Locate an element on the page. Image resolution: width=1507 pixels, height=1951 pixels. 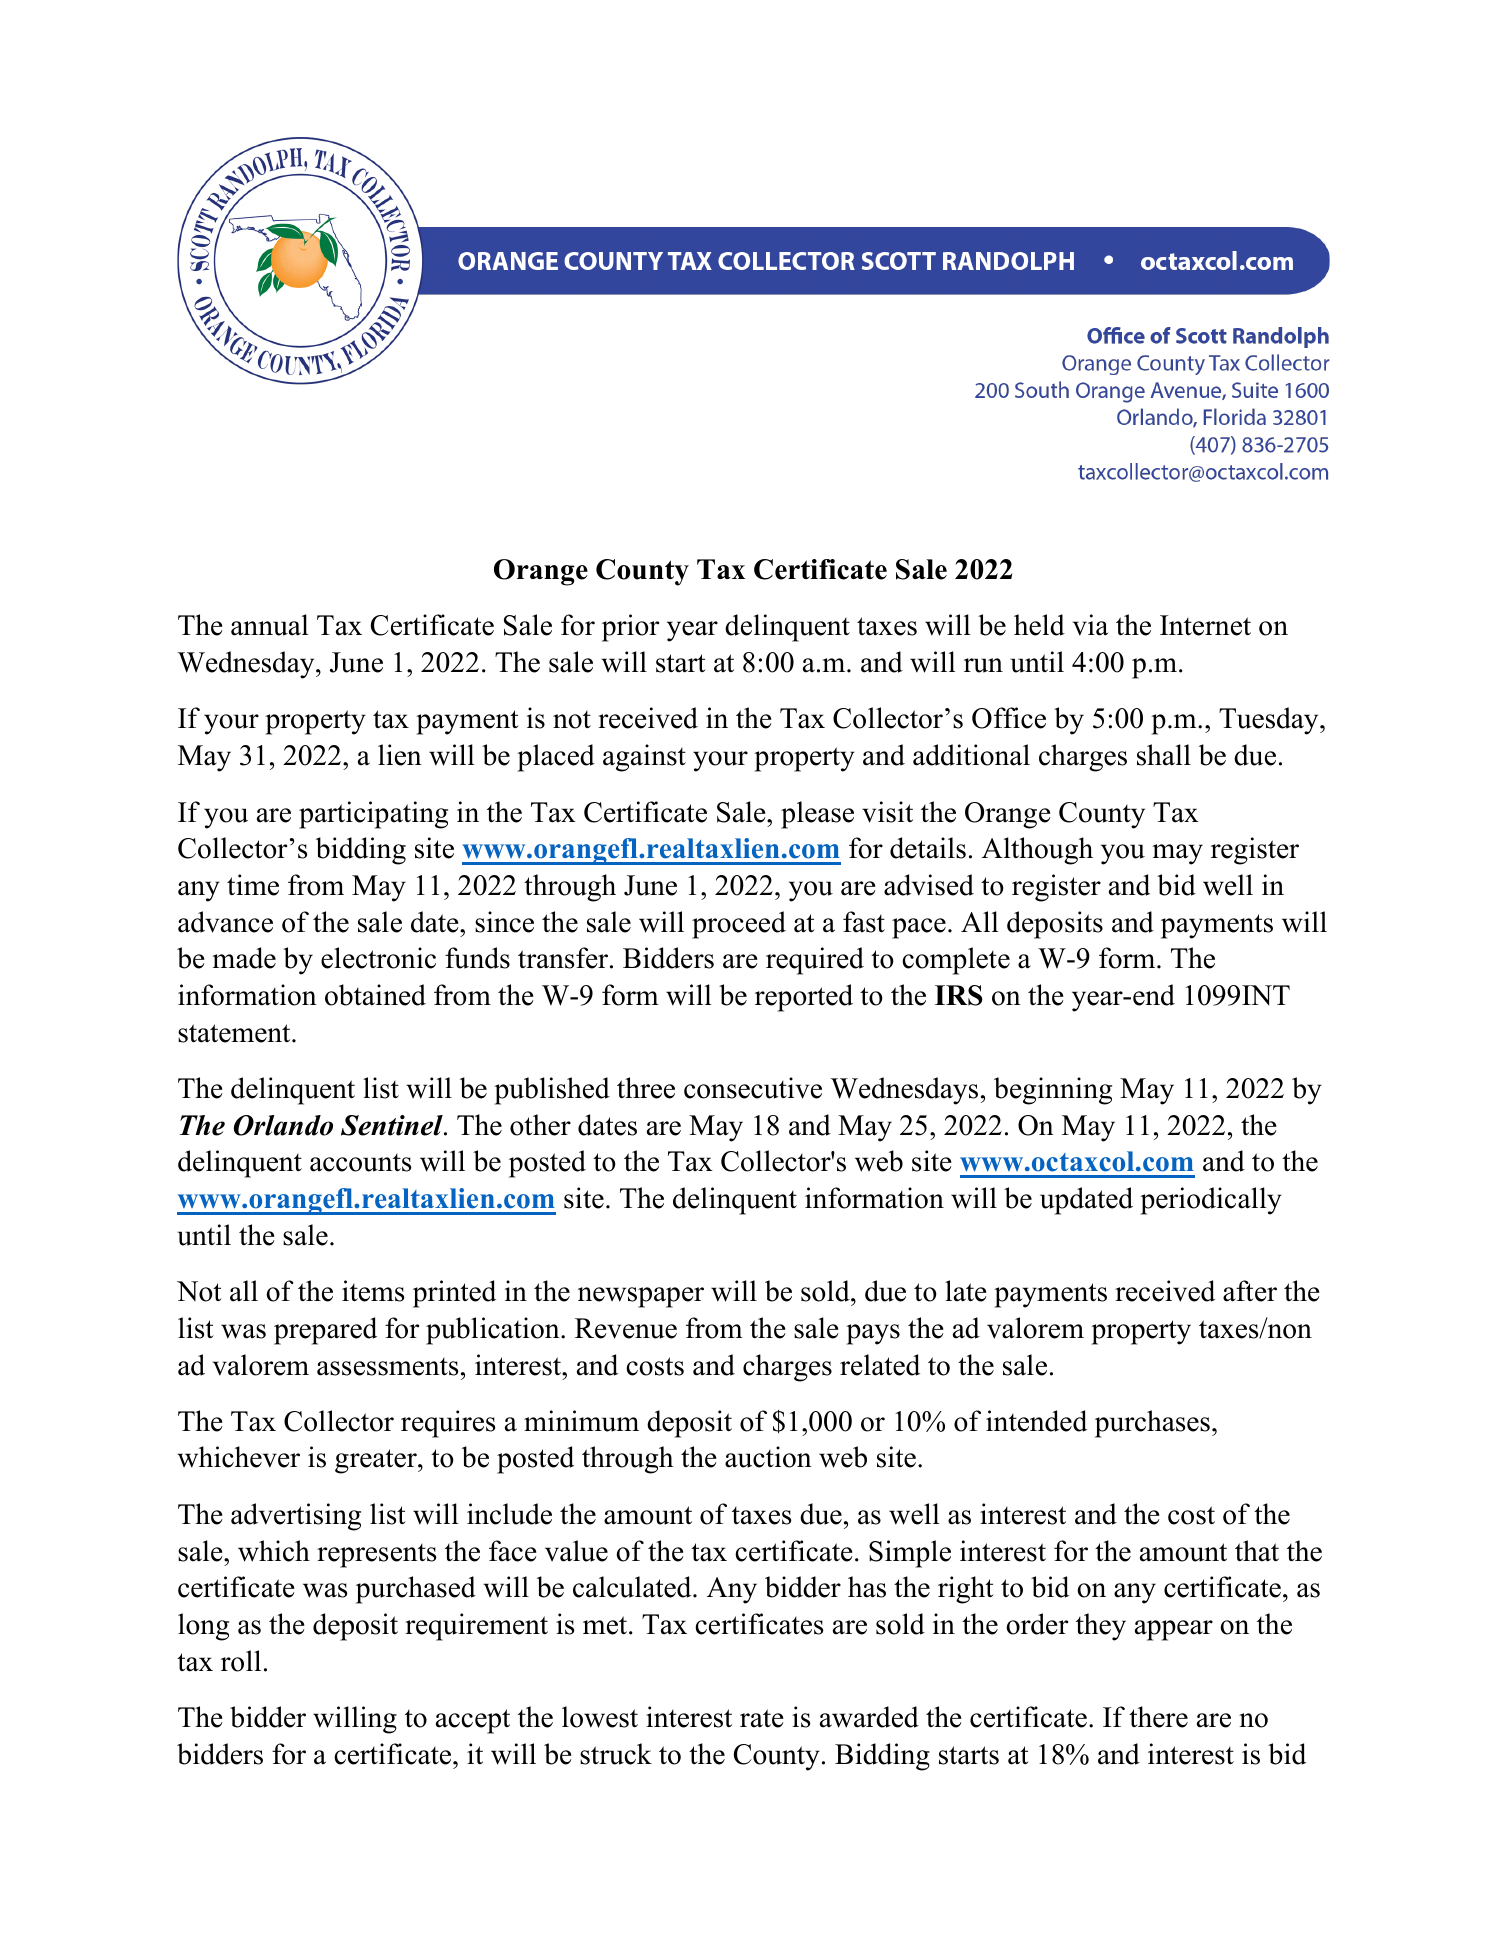
accounts is located at coordinates (360, 1163).
